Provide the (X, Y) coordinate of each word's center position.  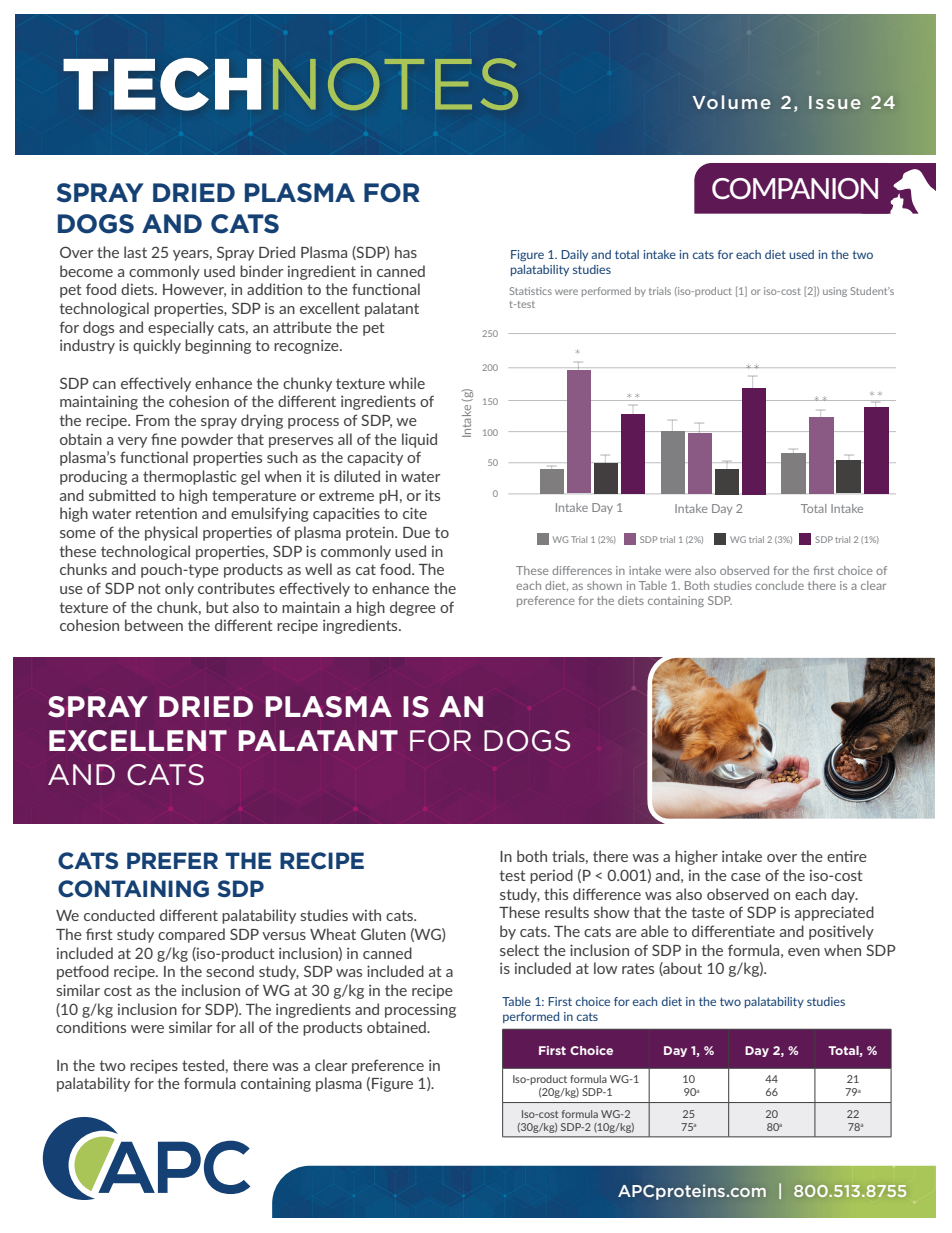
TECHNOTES (290, 84)
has (406, 252)
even (804, 952)
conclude (779, 585)
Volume (732, 102)
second (230, 971)
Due (416, 532)
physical (171, 533)
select (519, 950)
